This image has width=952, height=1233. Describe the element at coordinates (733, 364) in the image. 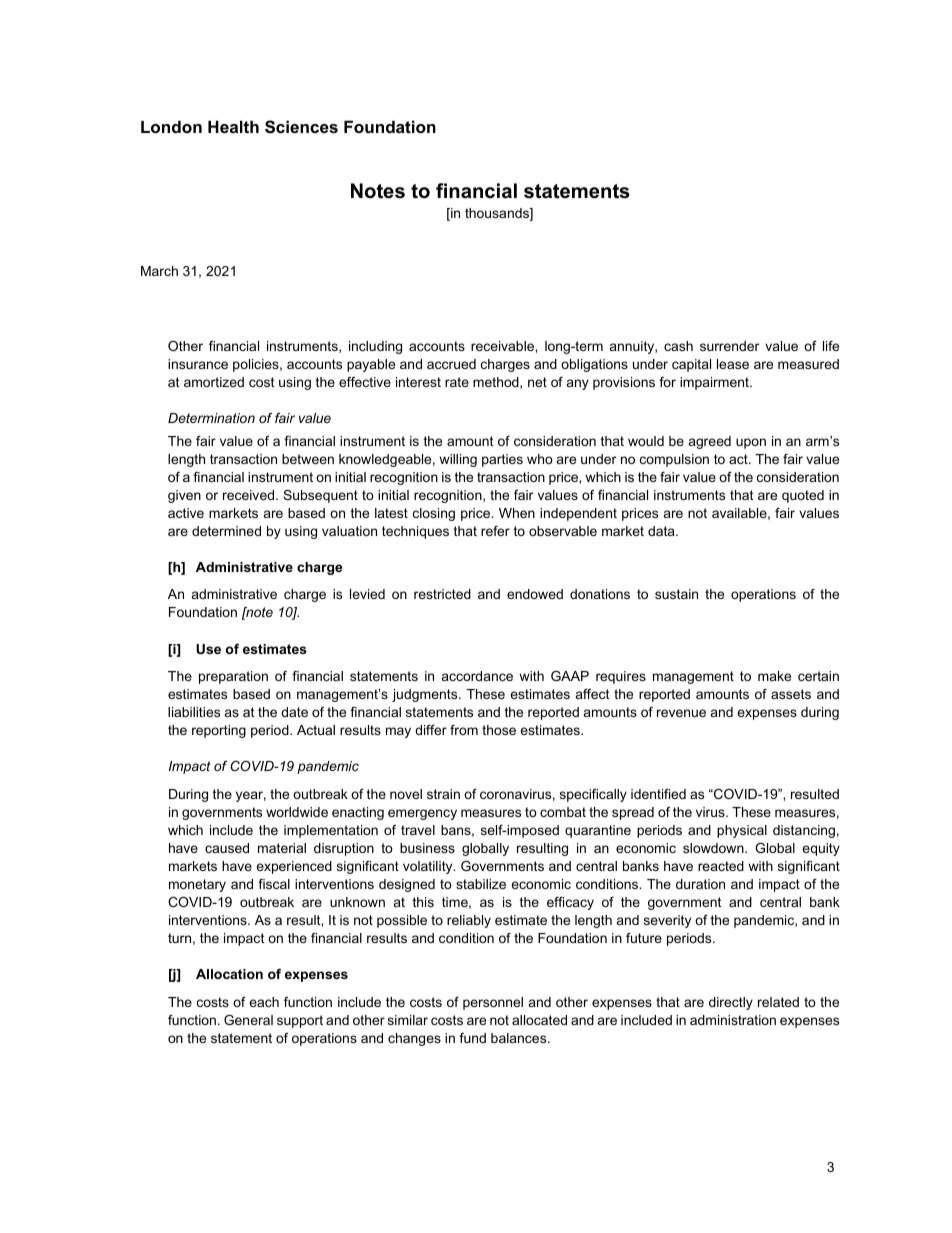

I see `lease` at that location.
